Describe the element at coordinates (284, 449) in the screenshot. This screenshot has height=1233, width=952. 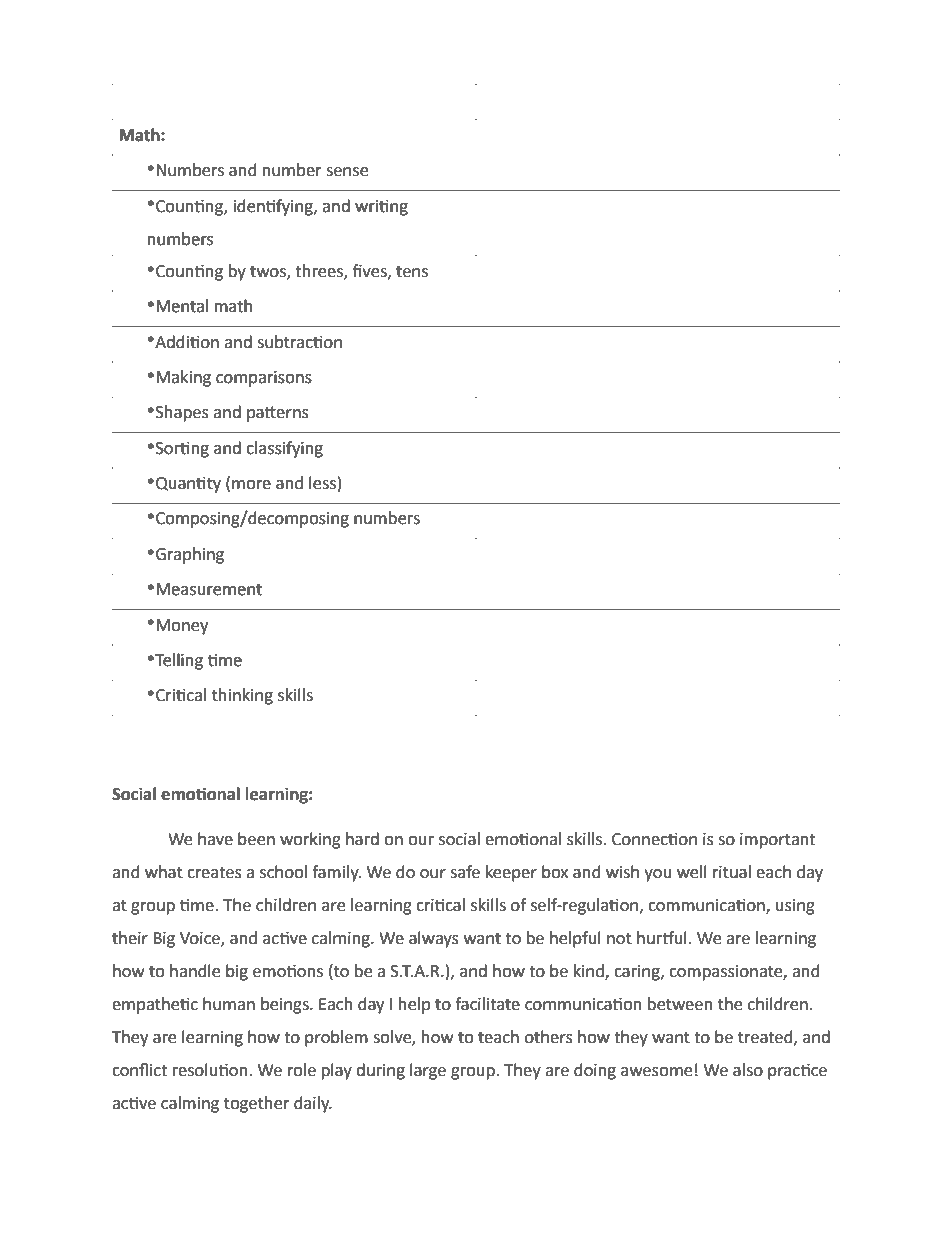
I see `classifying` at that location.
